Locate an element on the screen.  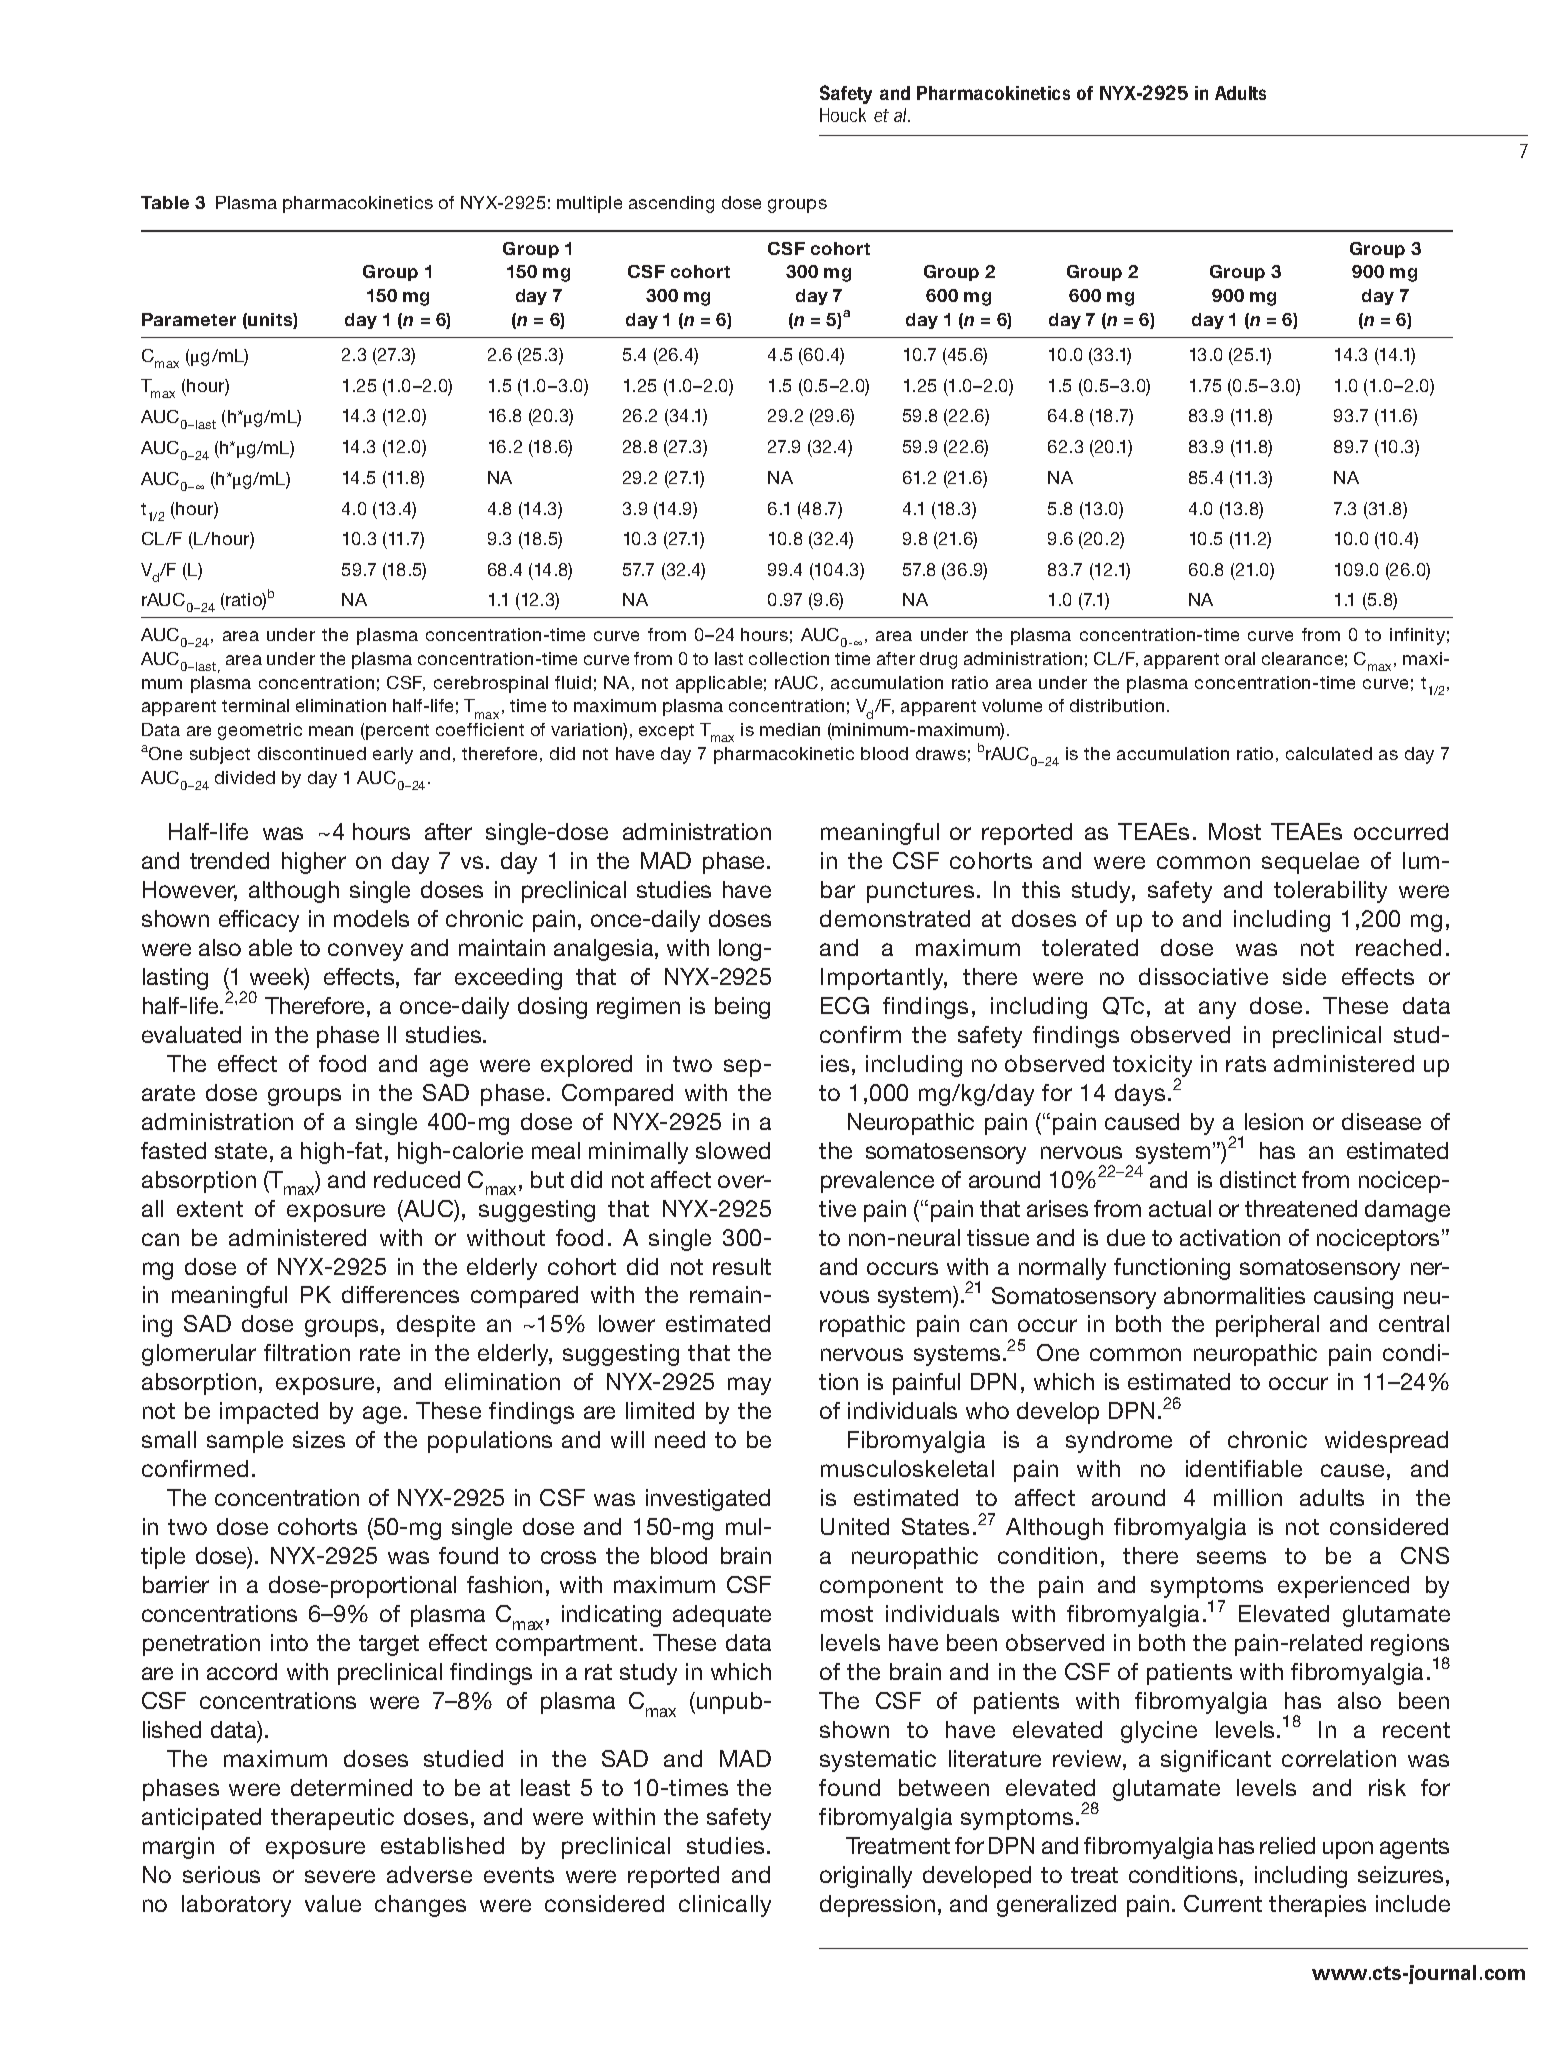
ascending is located at coordinates (671, 204).
